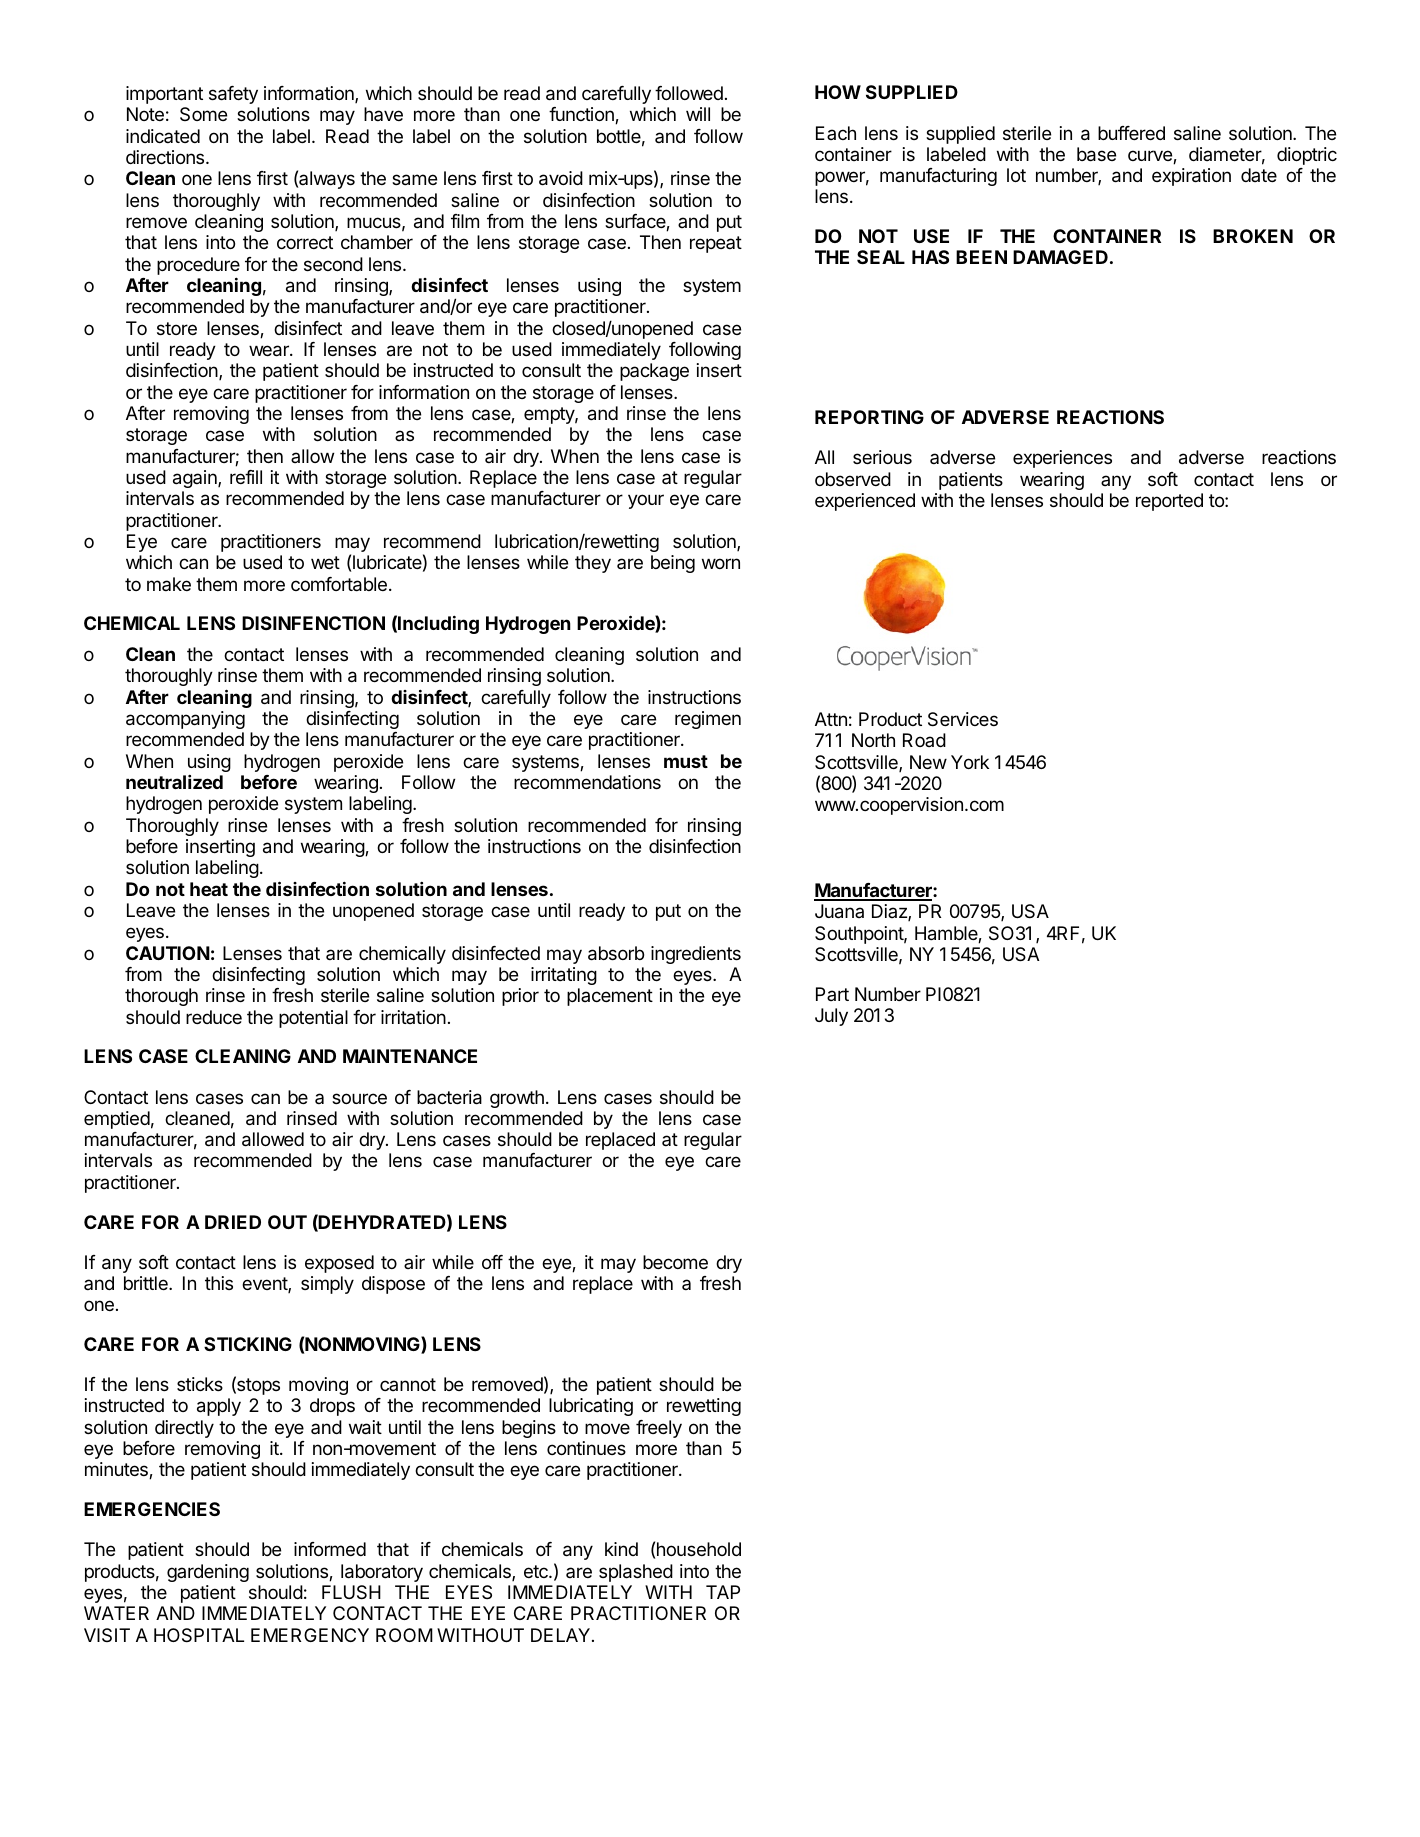 This screenshot has width=1420, height=1837. I want to click on gardening, so click(208, 1573).
